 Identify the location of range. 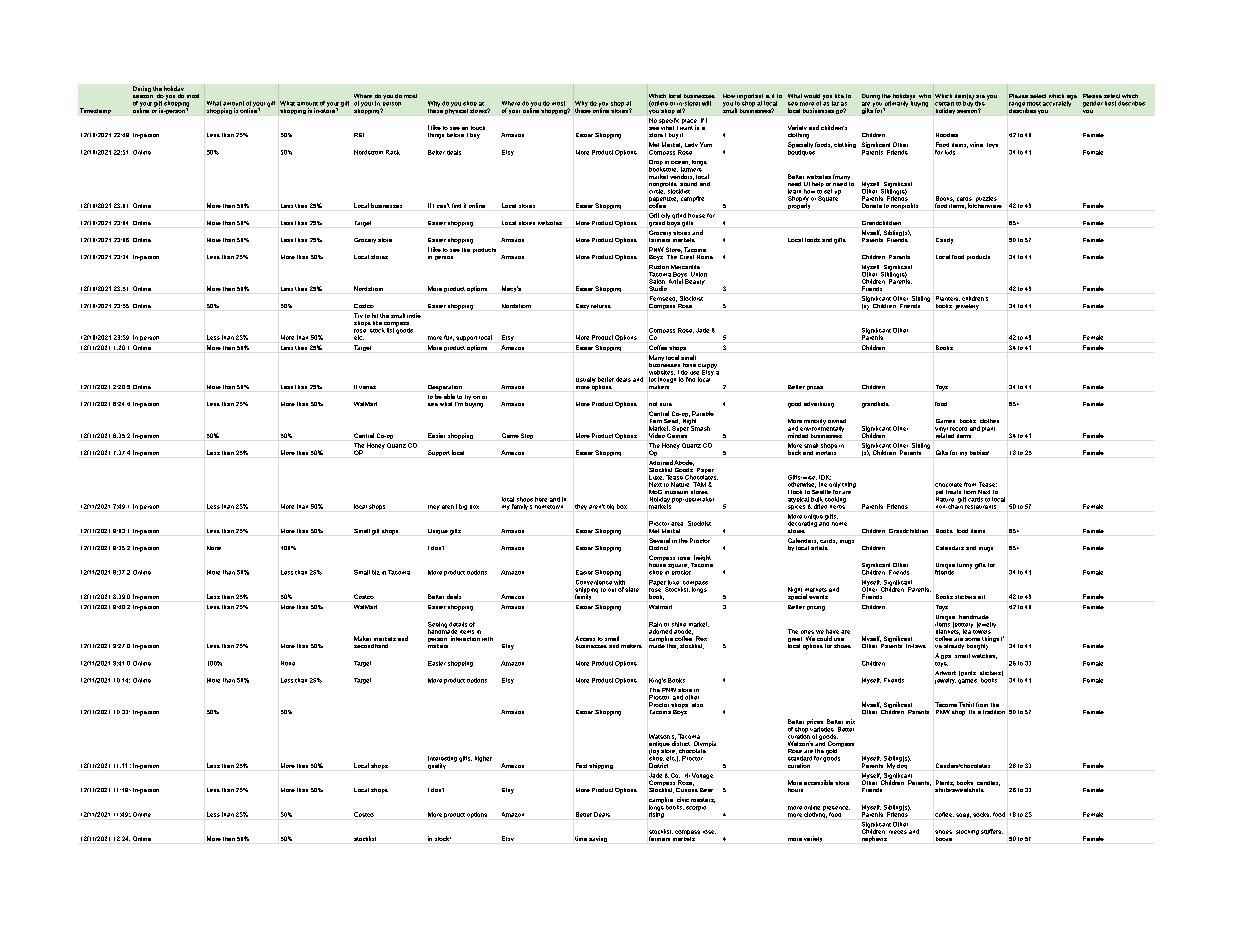
(1018, 105).
